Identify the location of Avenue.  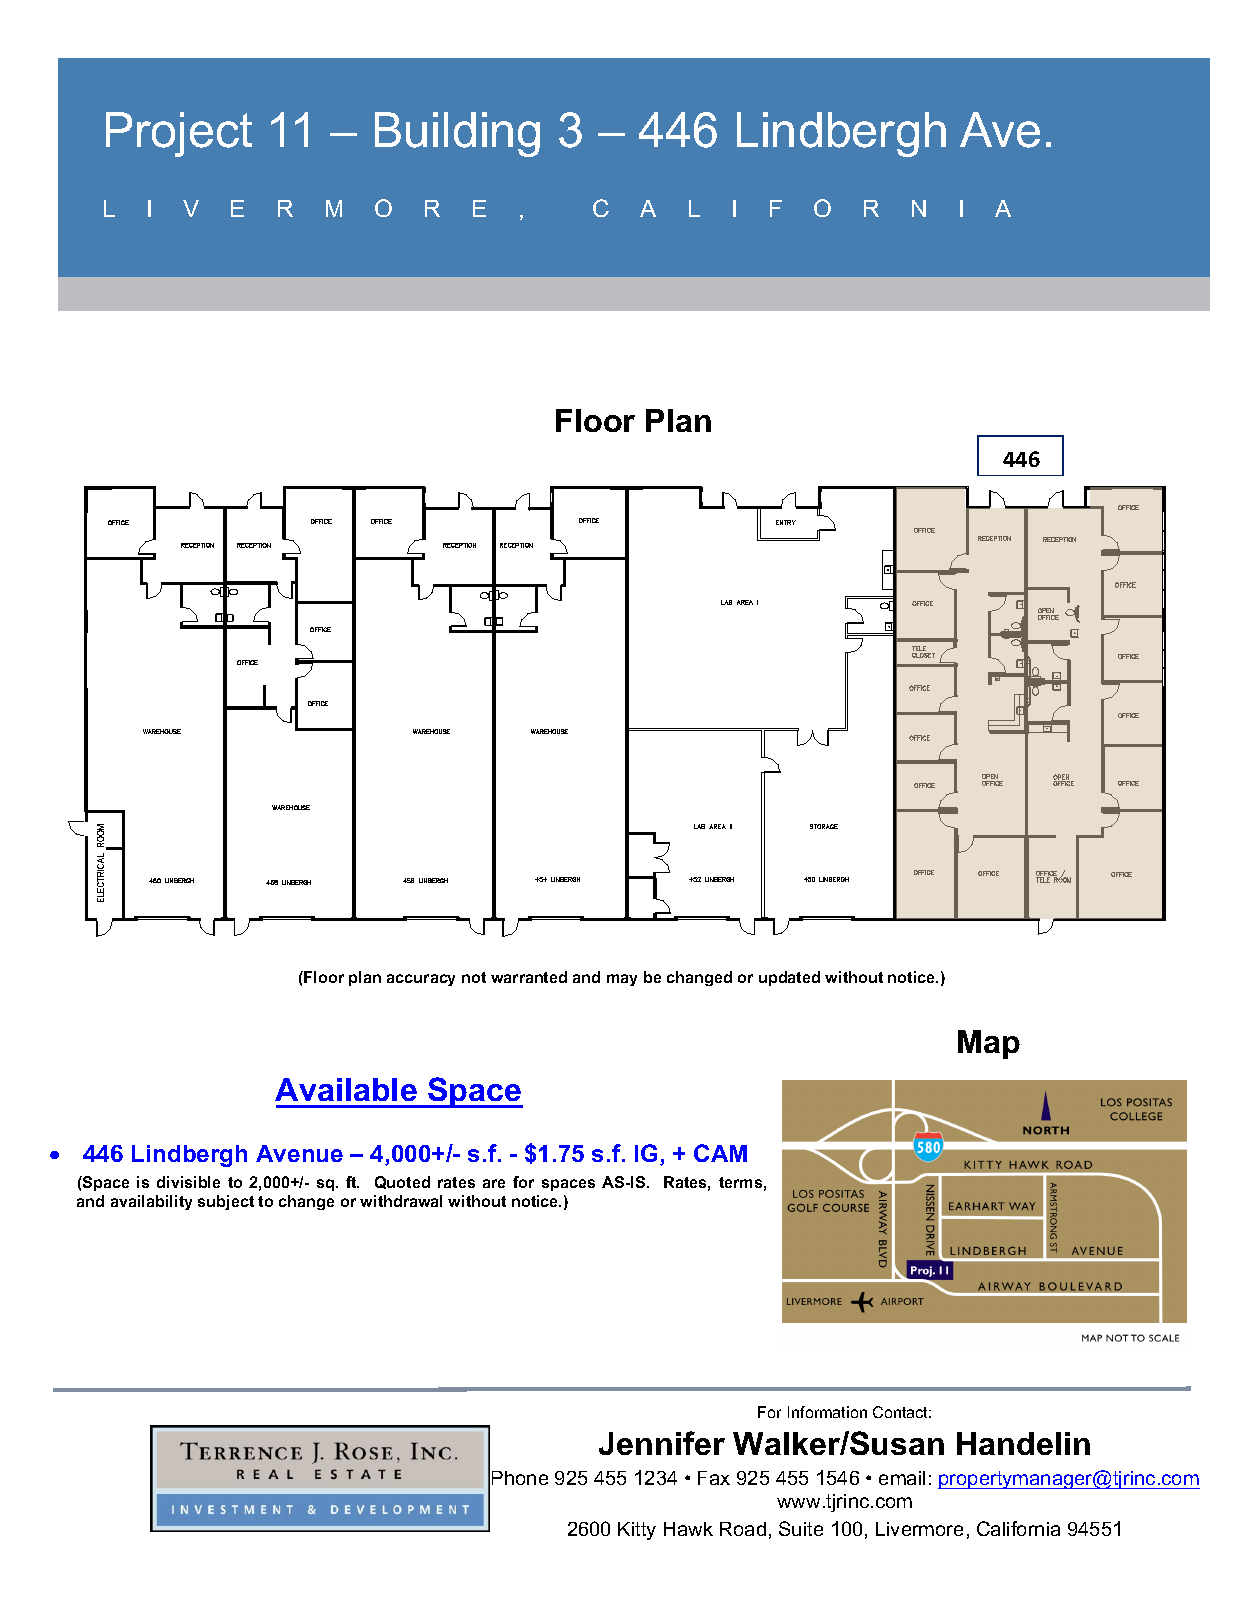
(299, 1153).
